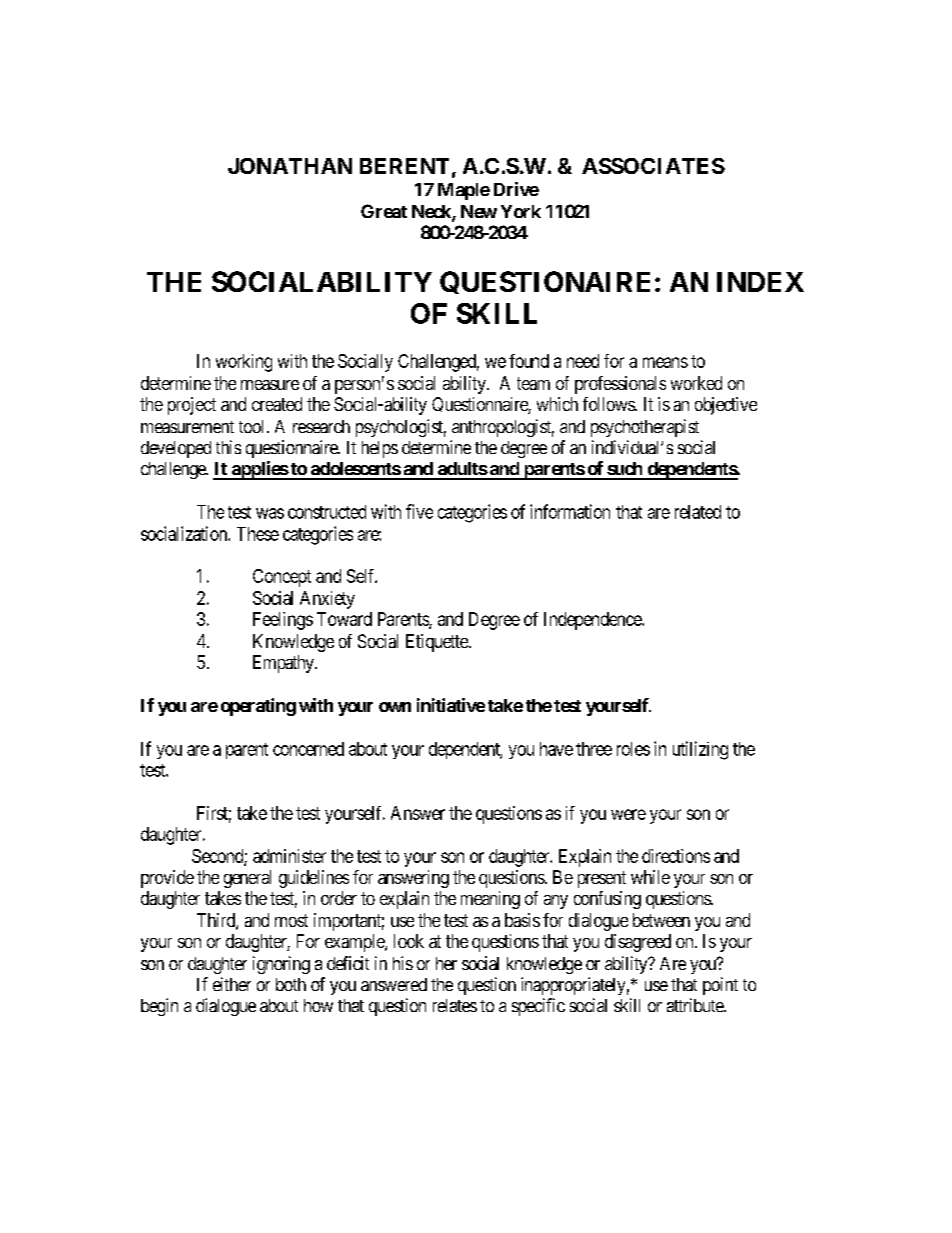  I want to click on JONATHAN, so click(290, 166).
